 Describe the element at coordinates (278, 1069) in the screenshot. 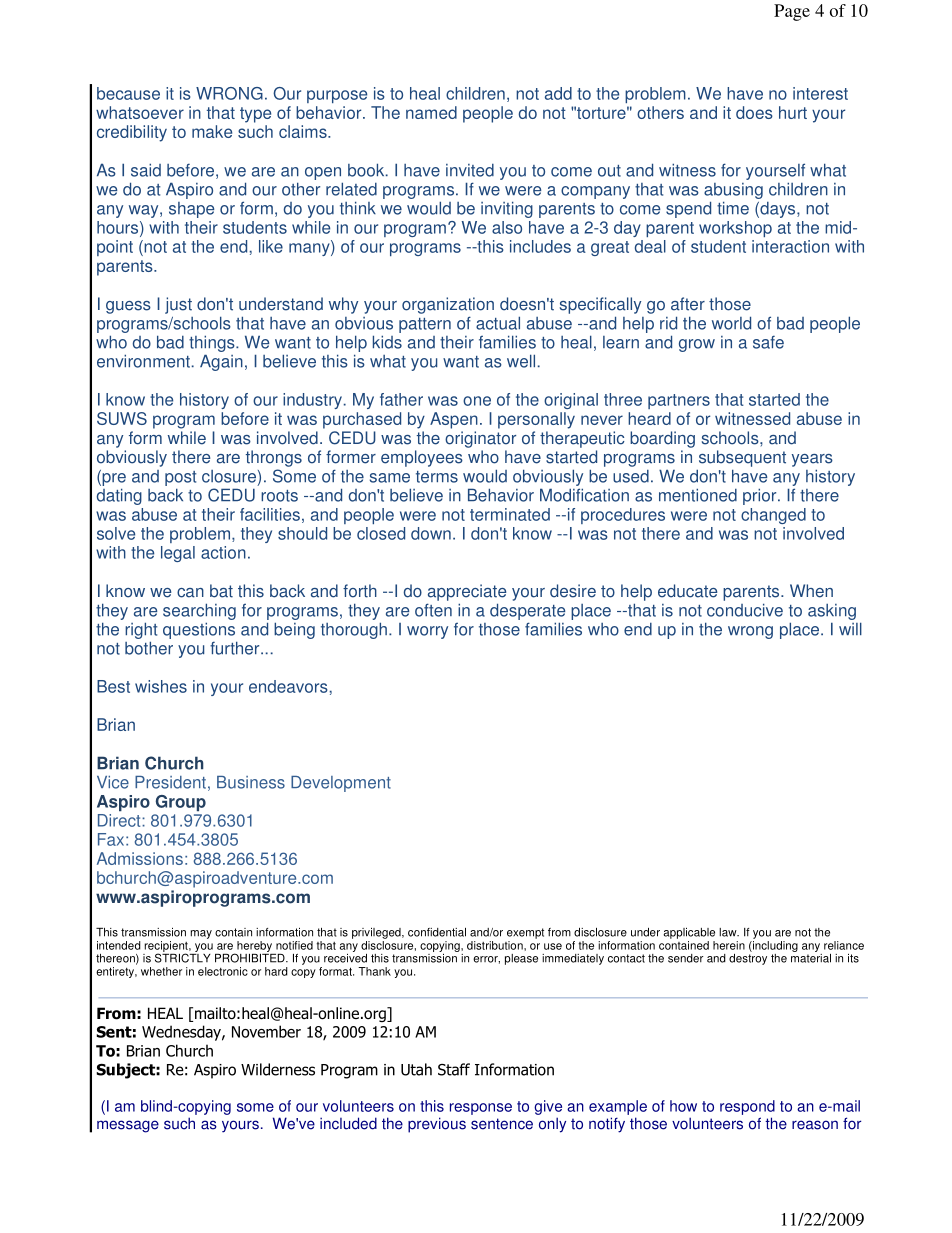

I see `Wilderness` at that location.
